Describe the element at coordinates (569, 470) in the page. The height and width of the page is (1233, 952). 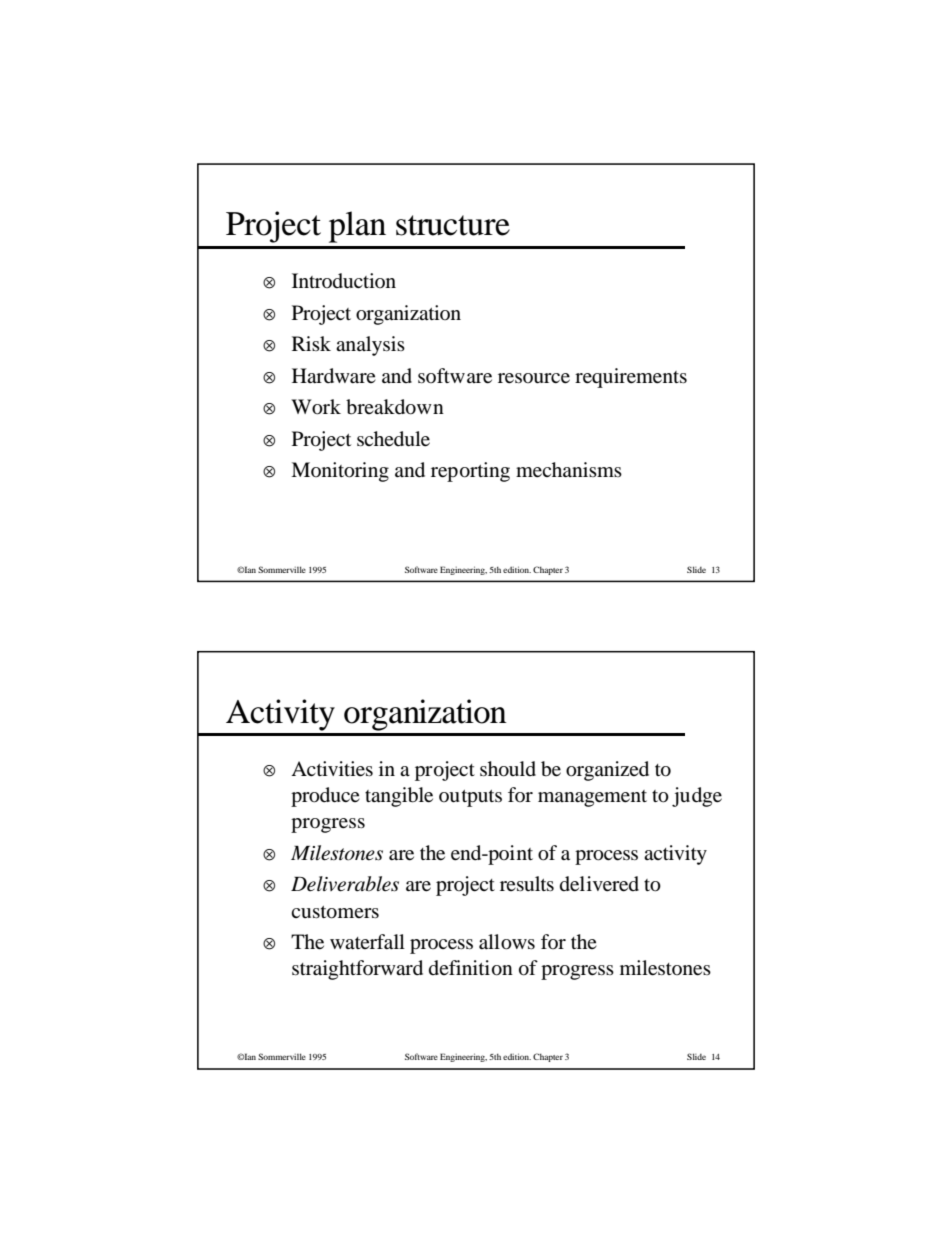
I see `mechanisms` at that location.
